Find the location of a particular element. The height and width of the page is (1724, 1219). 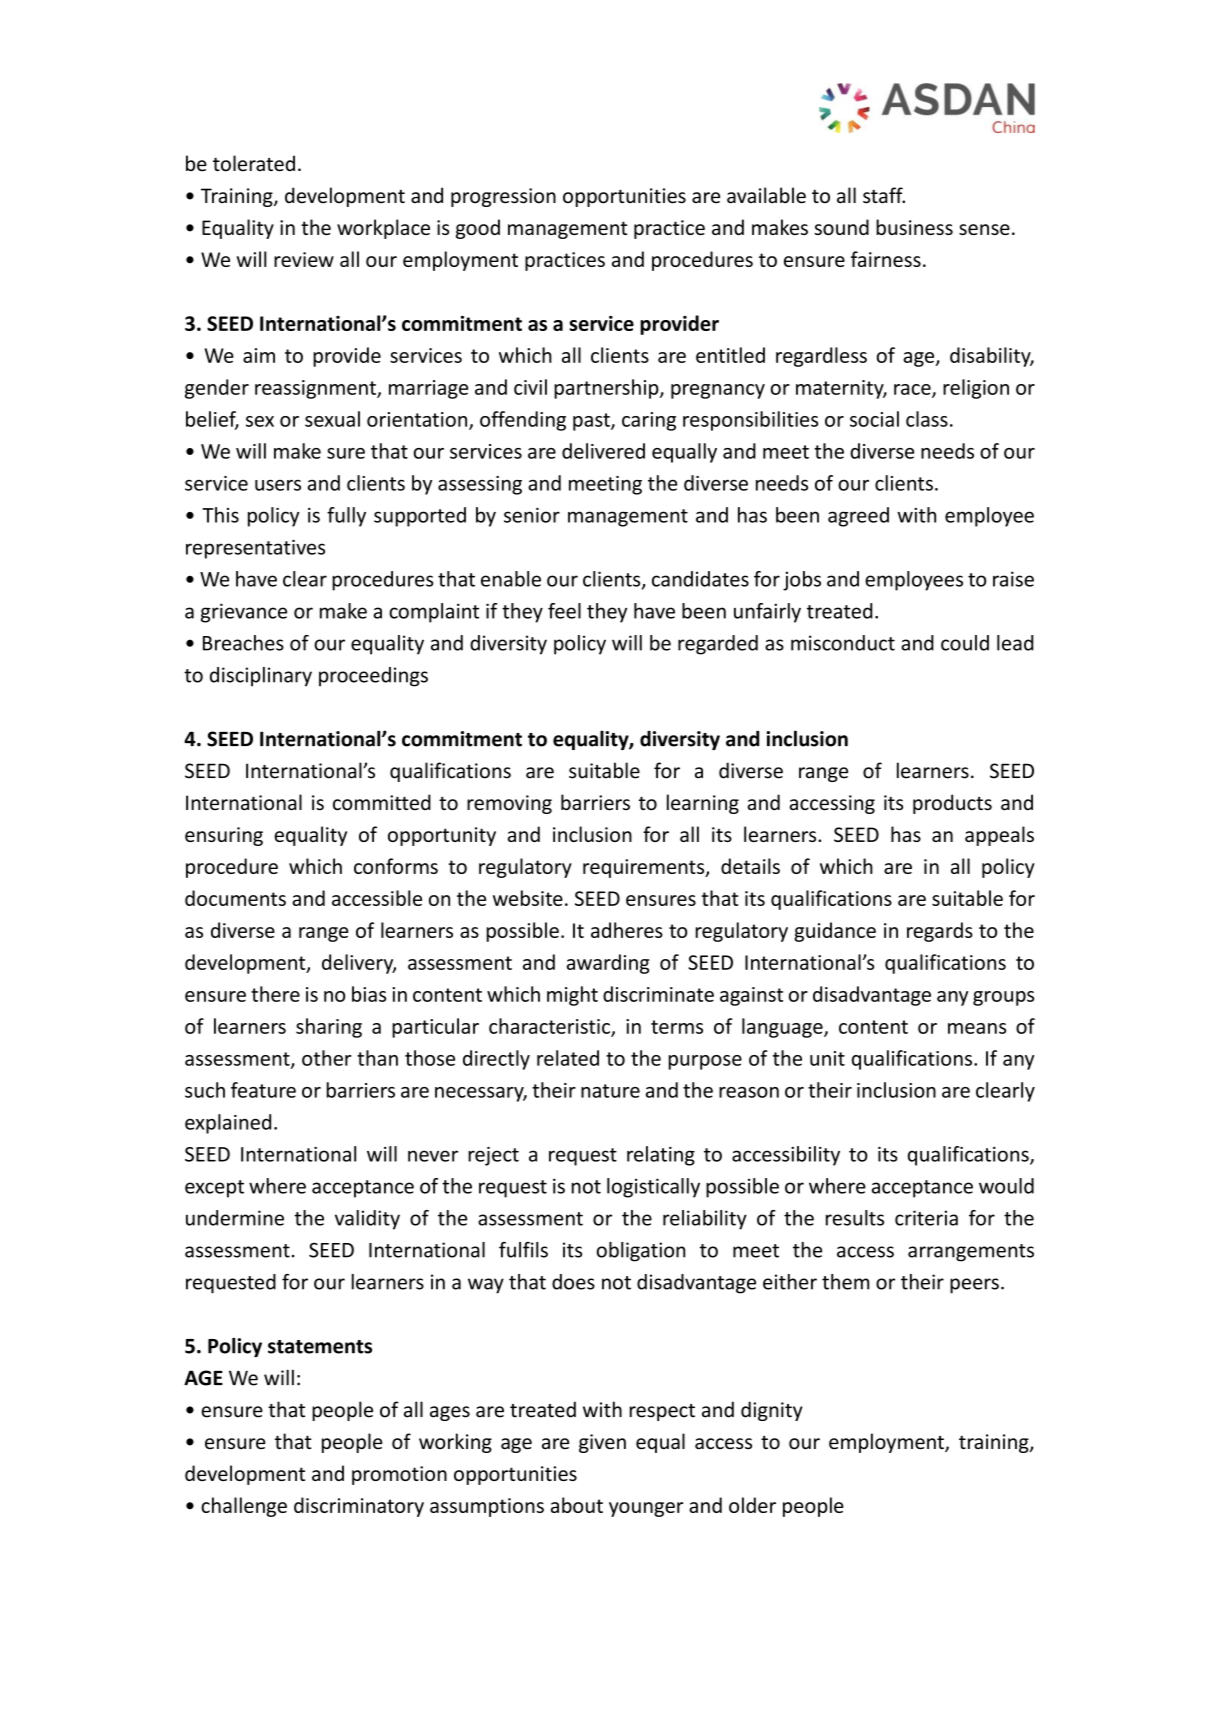

discriminatory is located at coordinates (359, 1507).
